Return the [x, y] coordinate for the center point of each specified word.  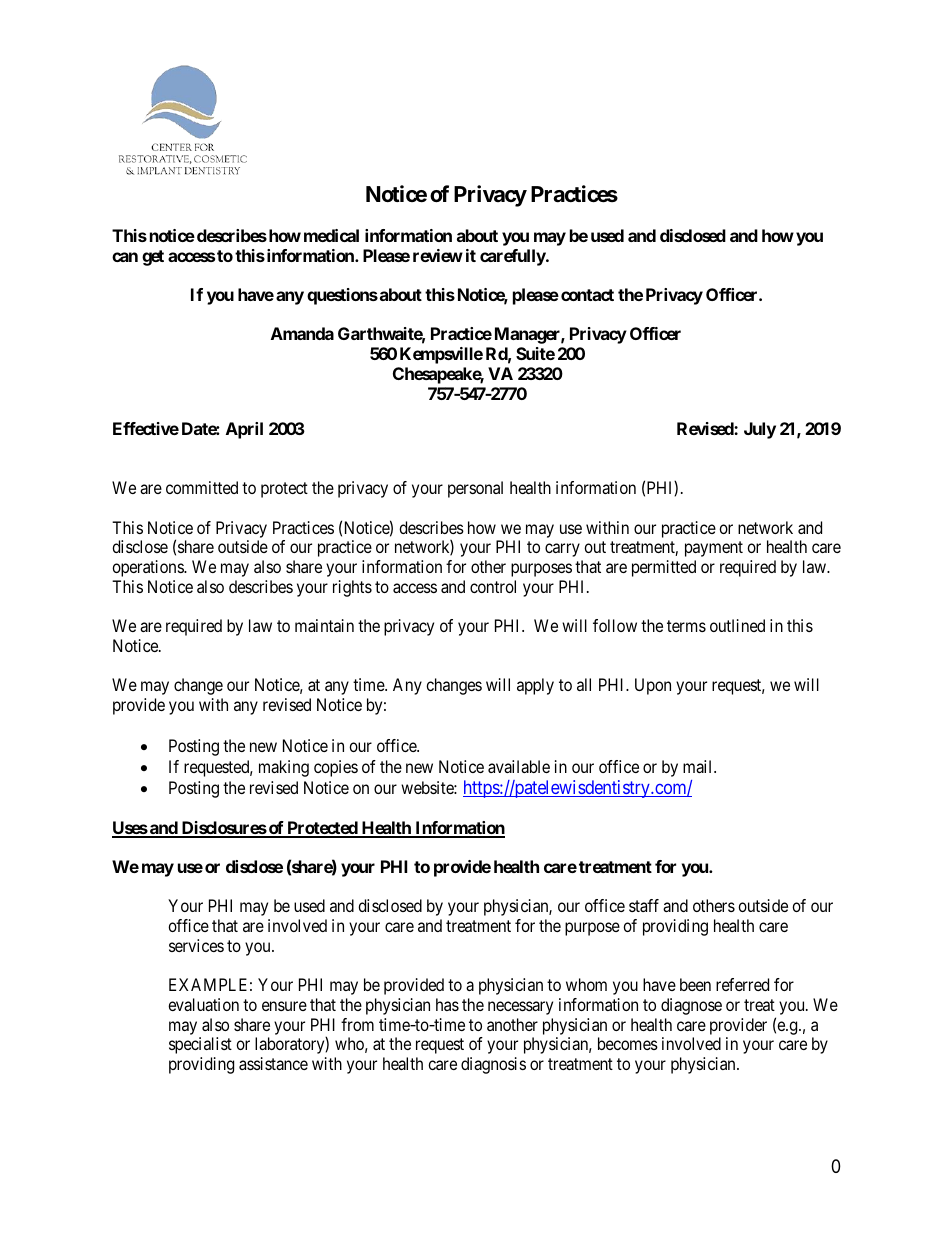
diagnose [691, 1006]
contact [587, 295]
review [438, 255]
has [447, 1004]
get [153, 258]
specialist [200, 1045]
